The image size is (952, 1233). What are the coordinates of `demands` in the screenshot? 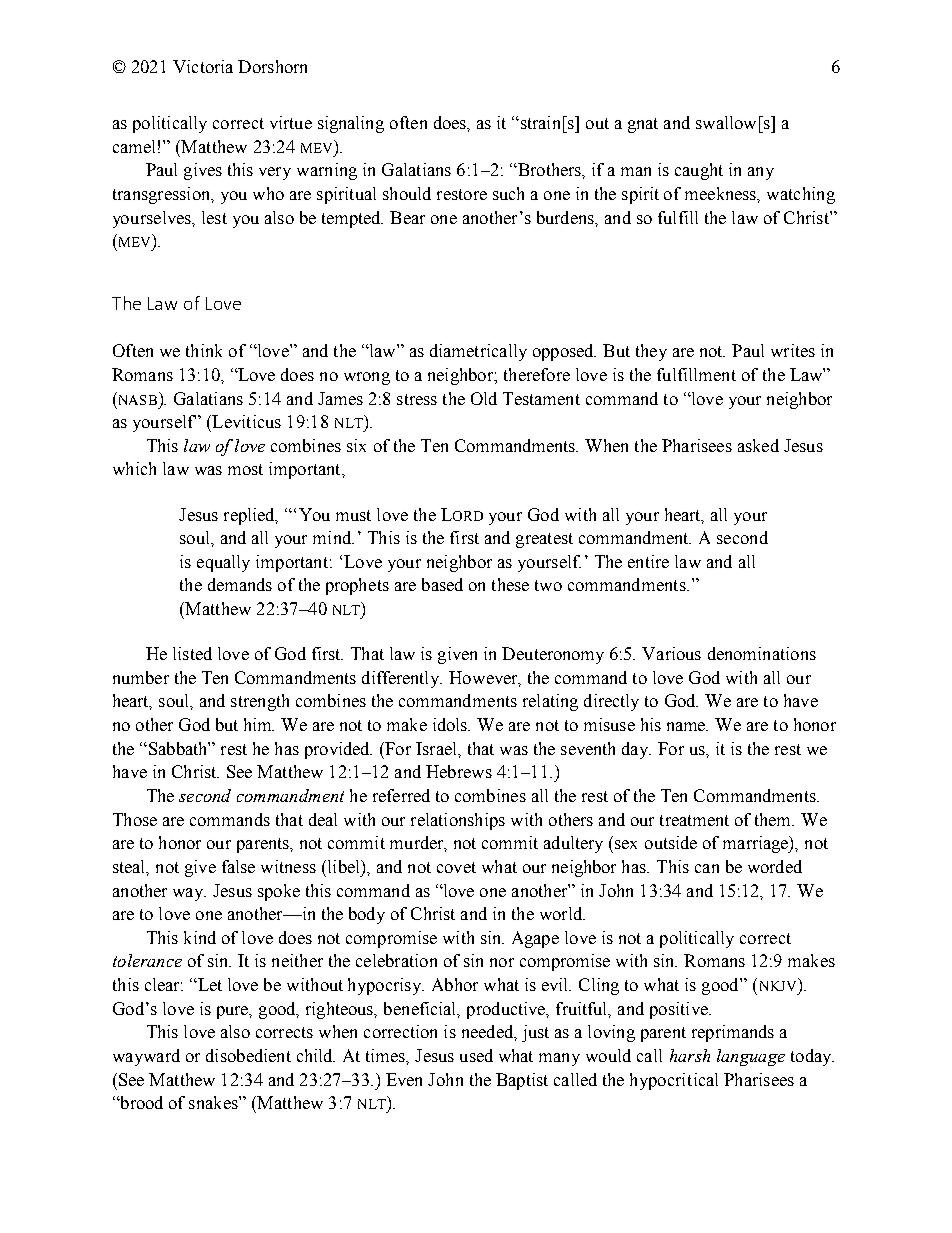 It's located at (240, 584).
